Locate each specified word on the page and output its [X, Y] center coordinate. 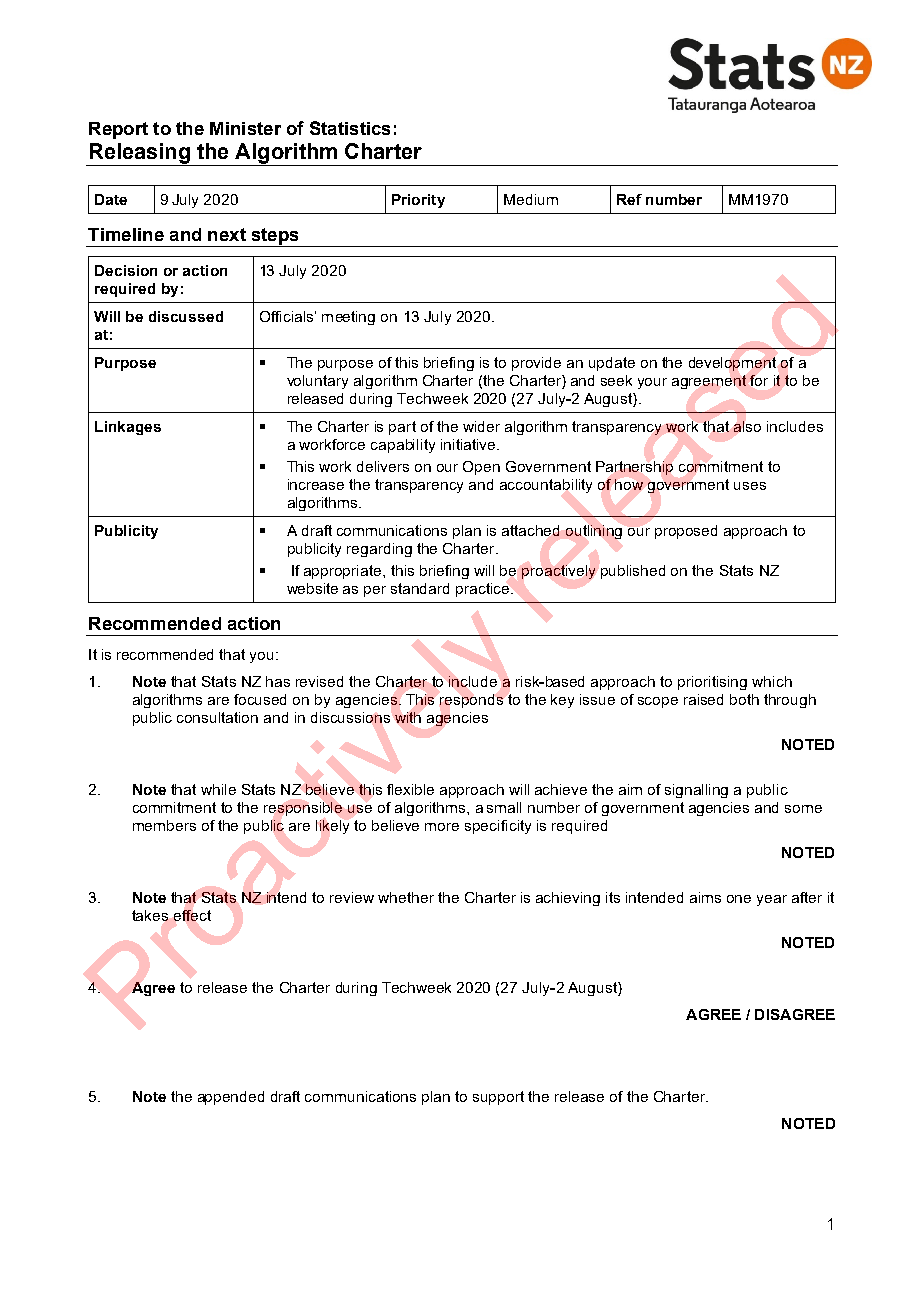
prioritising [712, 683]
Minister [245, 128]
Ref [629, 199]
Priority [418, 201]
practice [484, 590]
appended [231, 1098]
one [739, 899]
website [312, 588]
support [498, 1098]
